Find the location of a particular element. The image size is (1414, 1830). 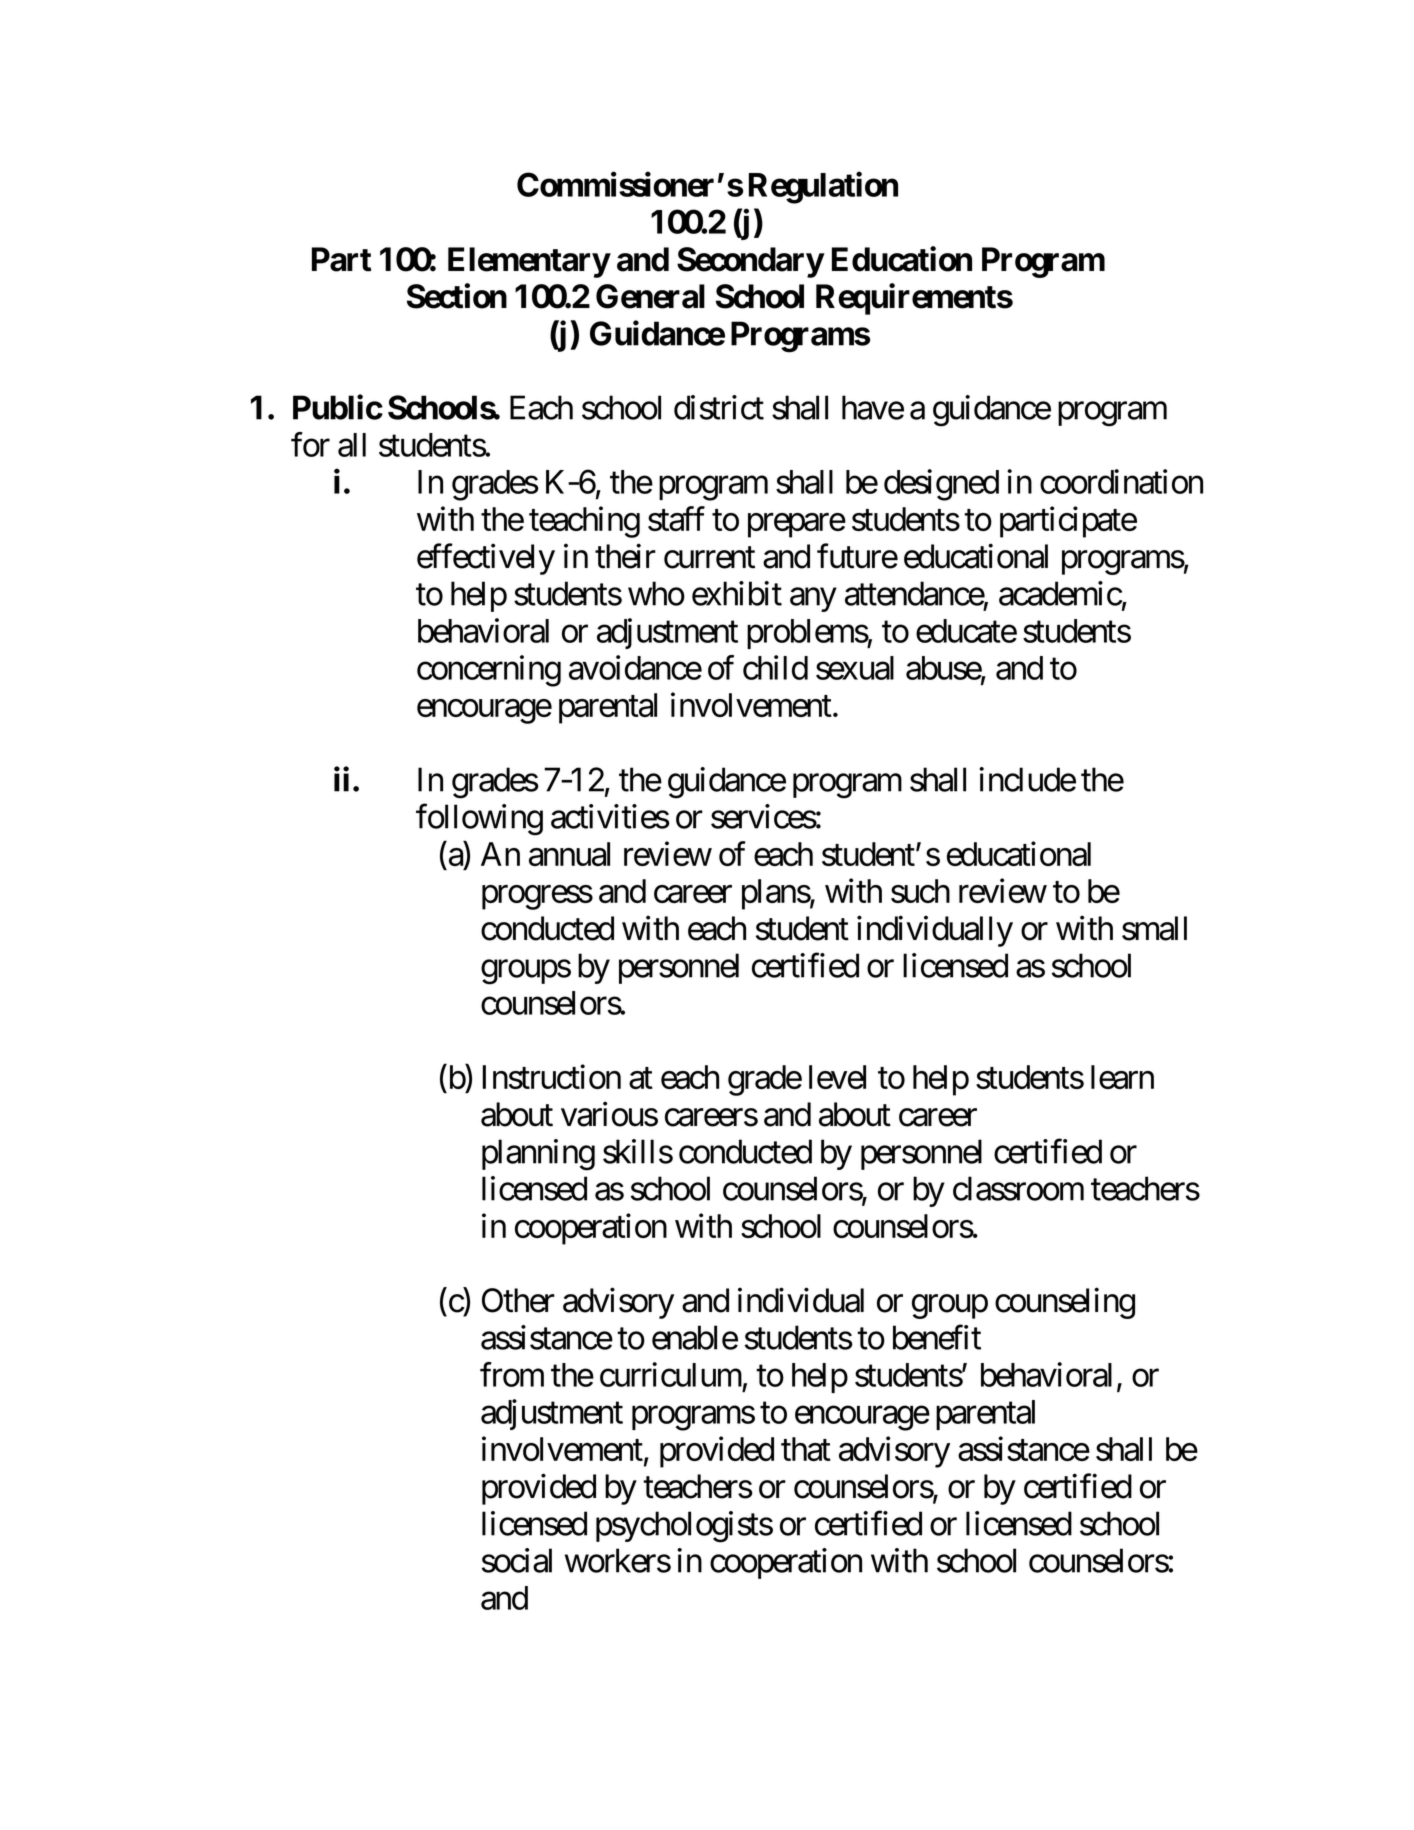

social is located at coordinates (517, 1560).
